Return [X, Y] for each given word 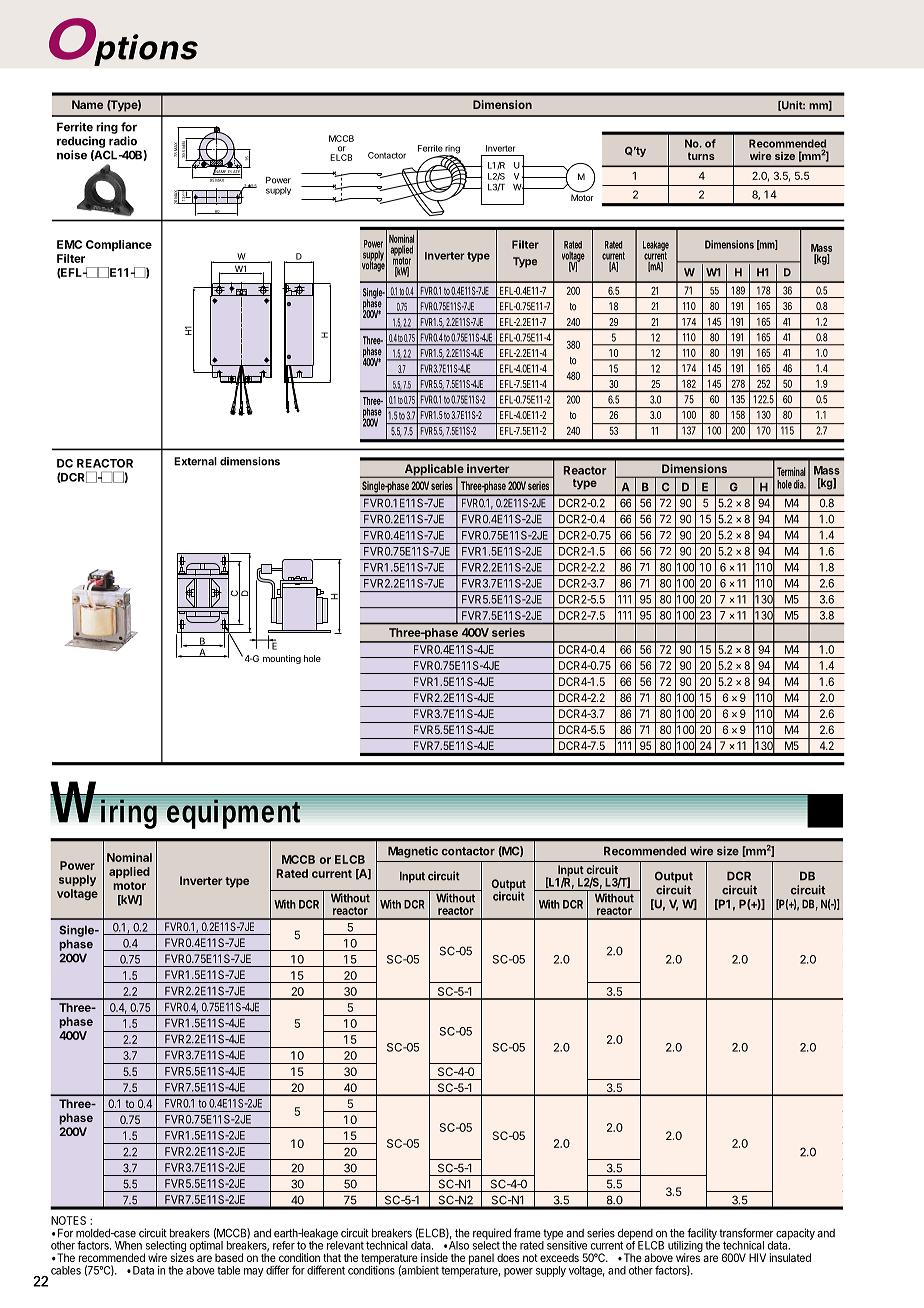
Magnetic [413, 852]
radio [123, 141]
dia [800, 484]
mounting [282, 659]
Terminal [791, 471]
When [128, 1245]
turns [701, 156]
